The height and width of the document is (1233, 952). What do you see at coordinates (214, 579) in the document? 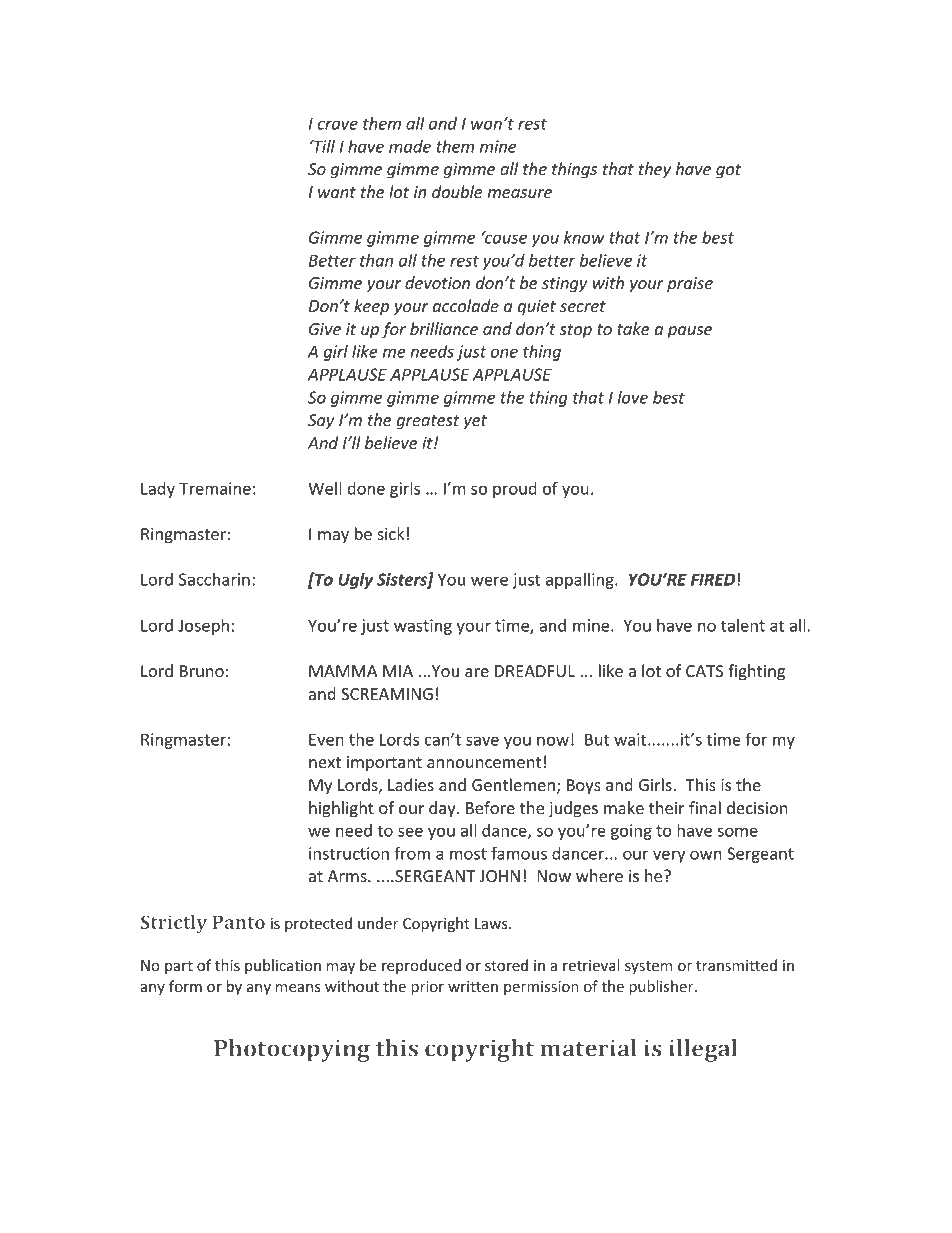
I see `Saccharin` at bounding box center [214, 579].
